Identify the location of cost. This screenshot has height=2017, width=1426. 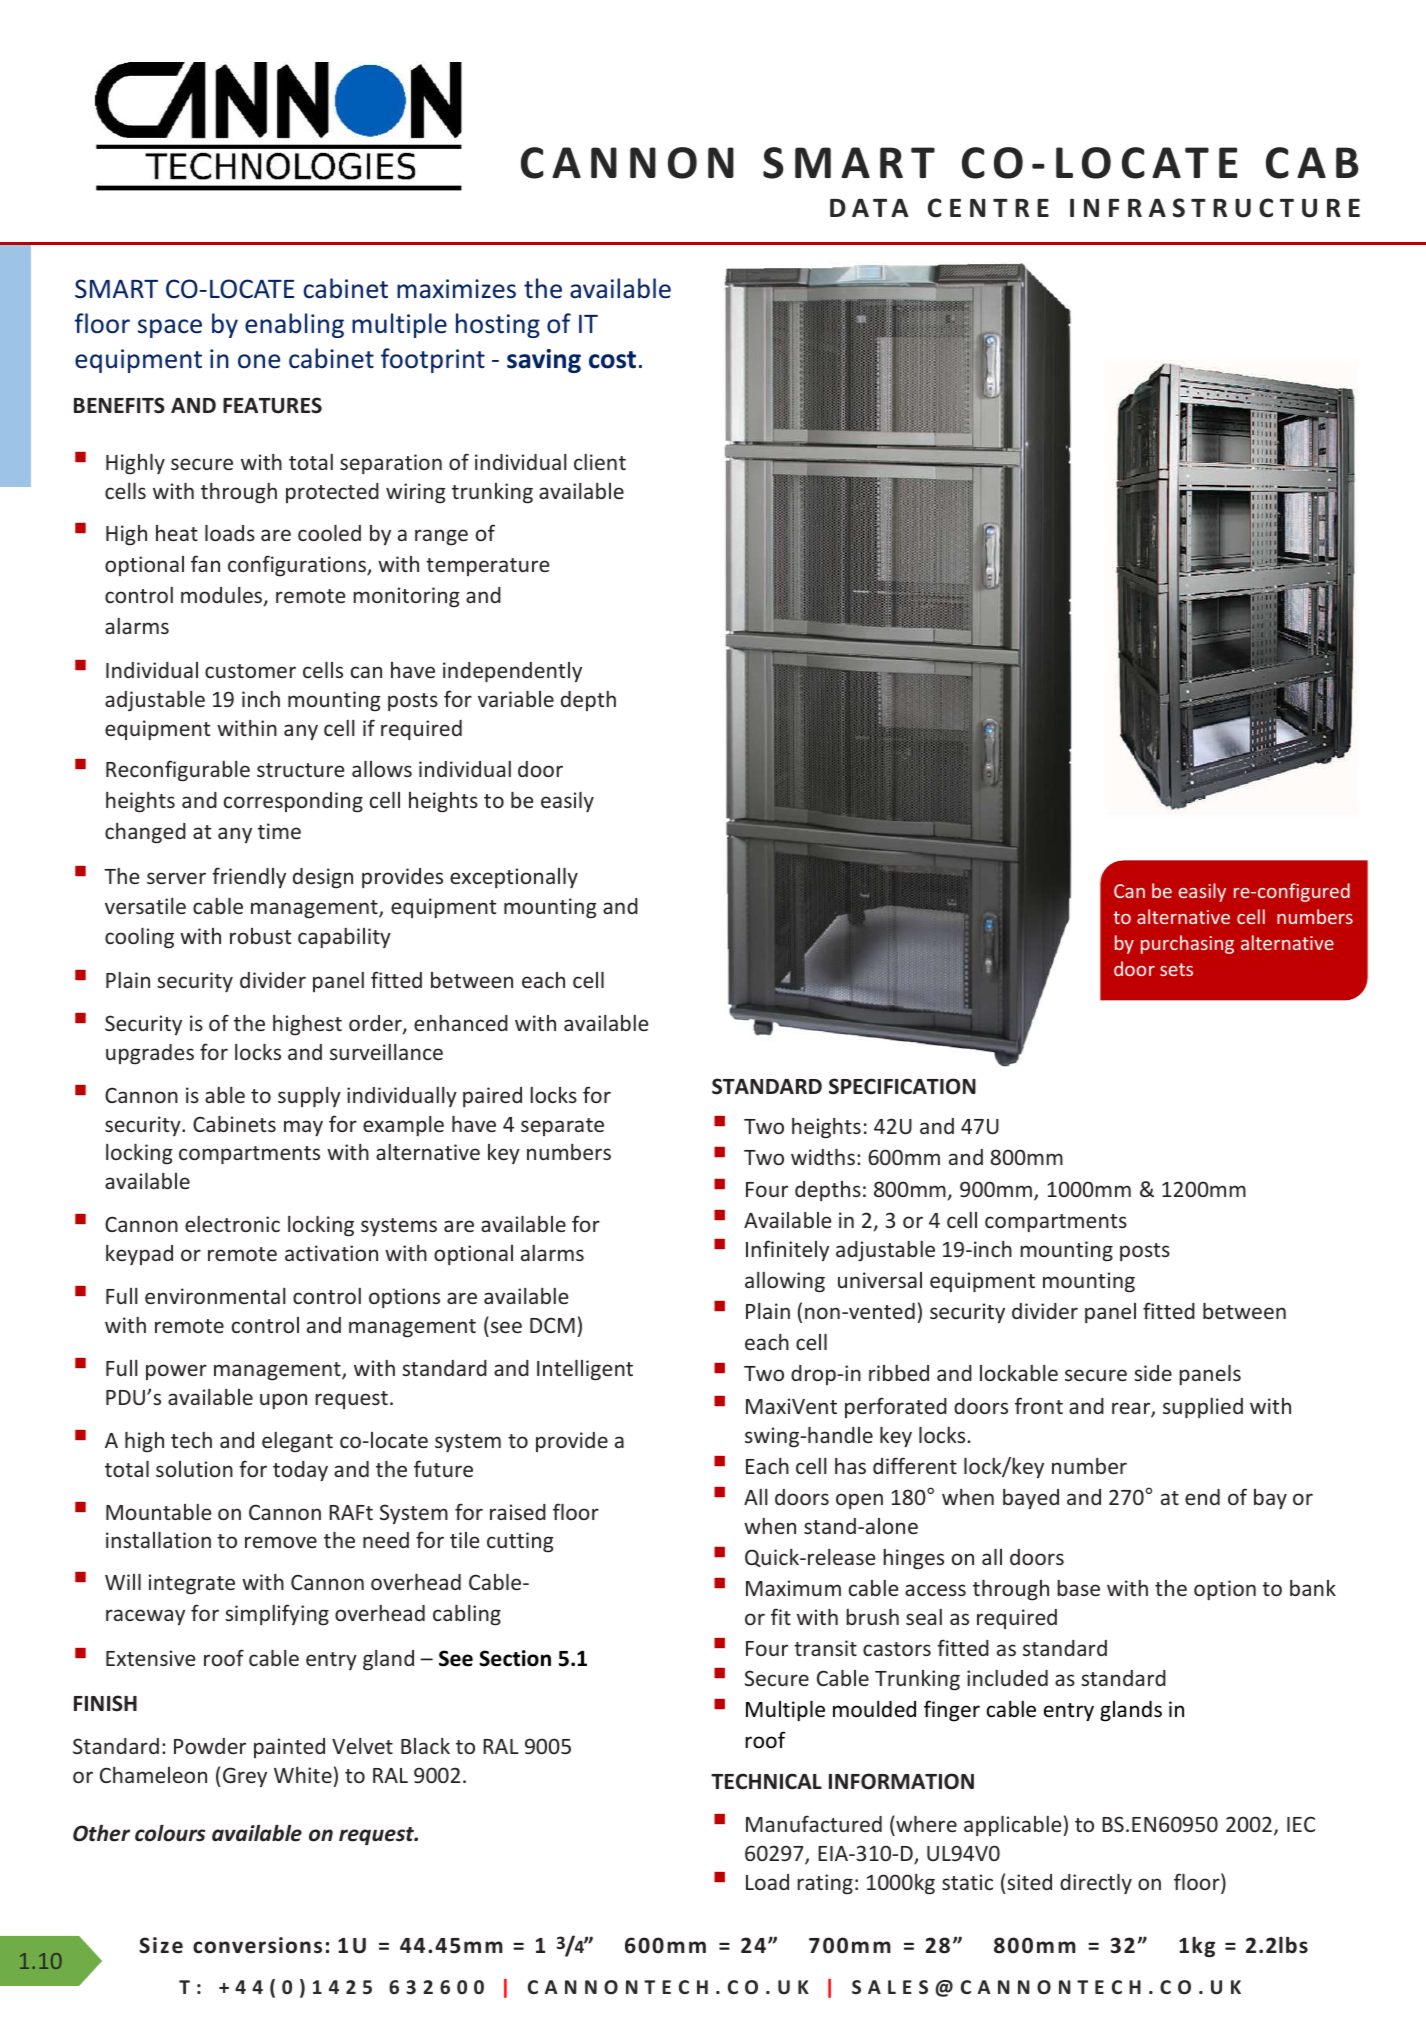
(612, 360).
